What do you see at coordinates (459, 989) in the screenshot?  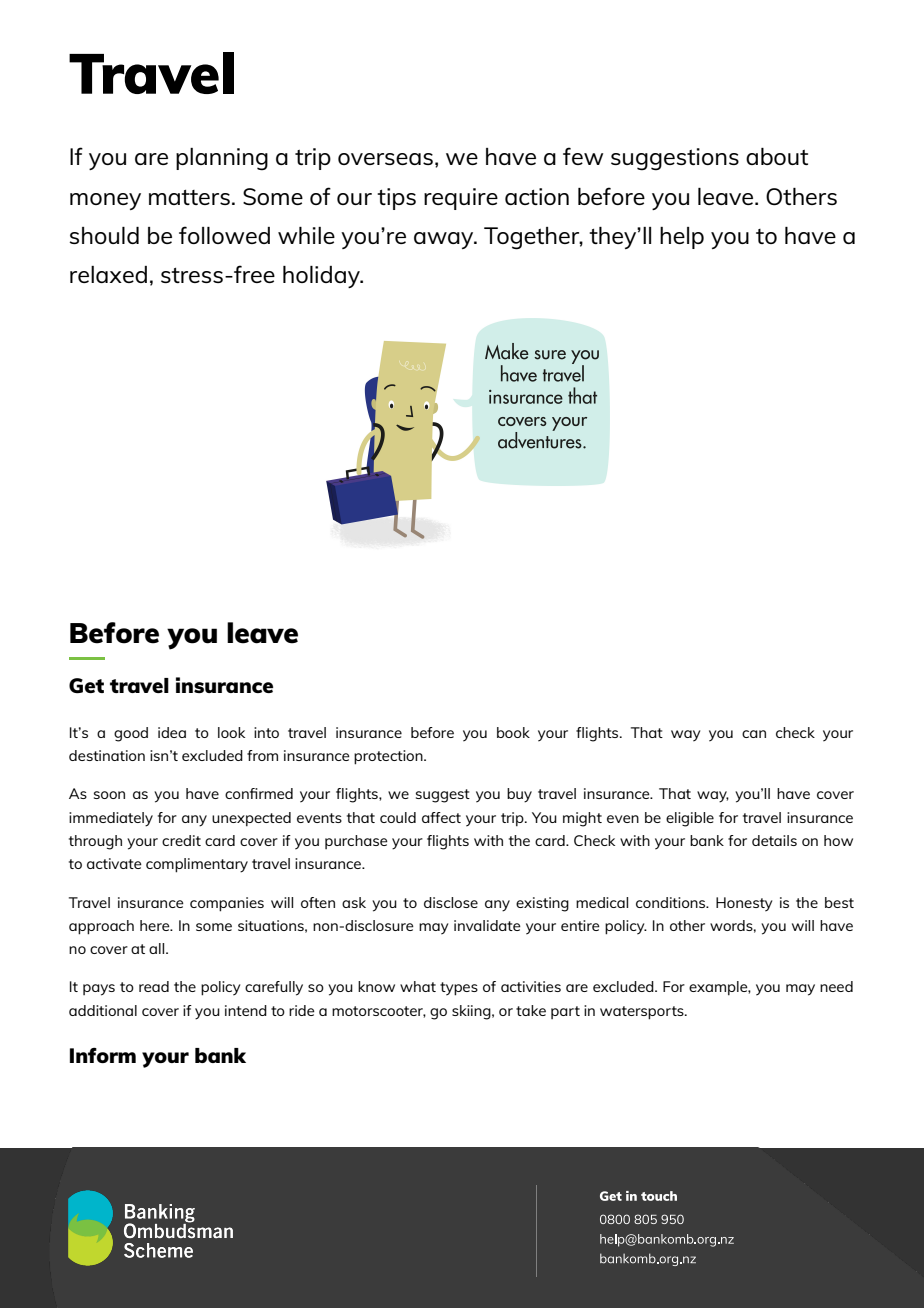 I see `types` at bounding box center [459, 989].
